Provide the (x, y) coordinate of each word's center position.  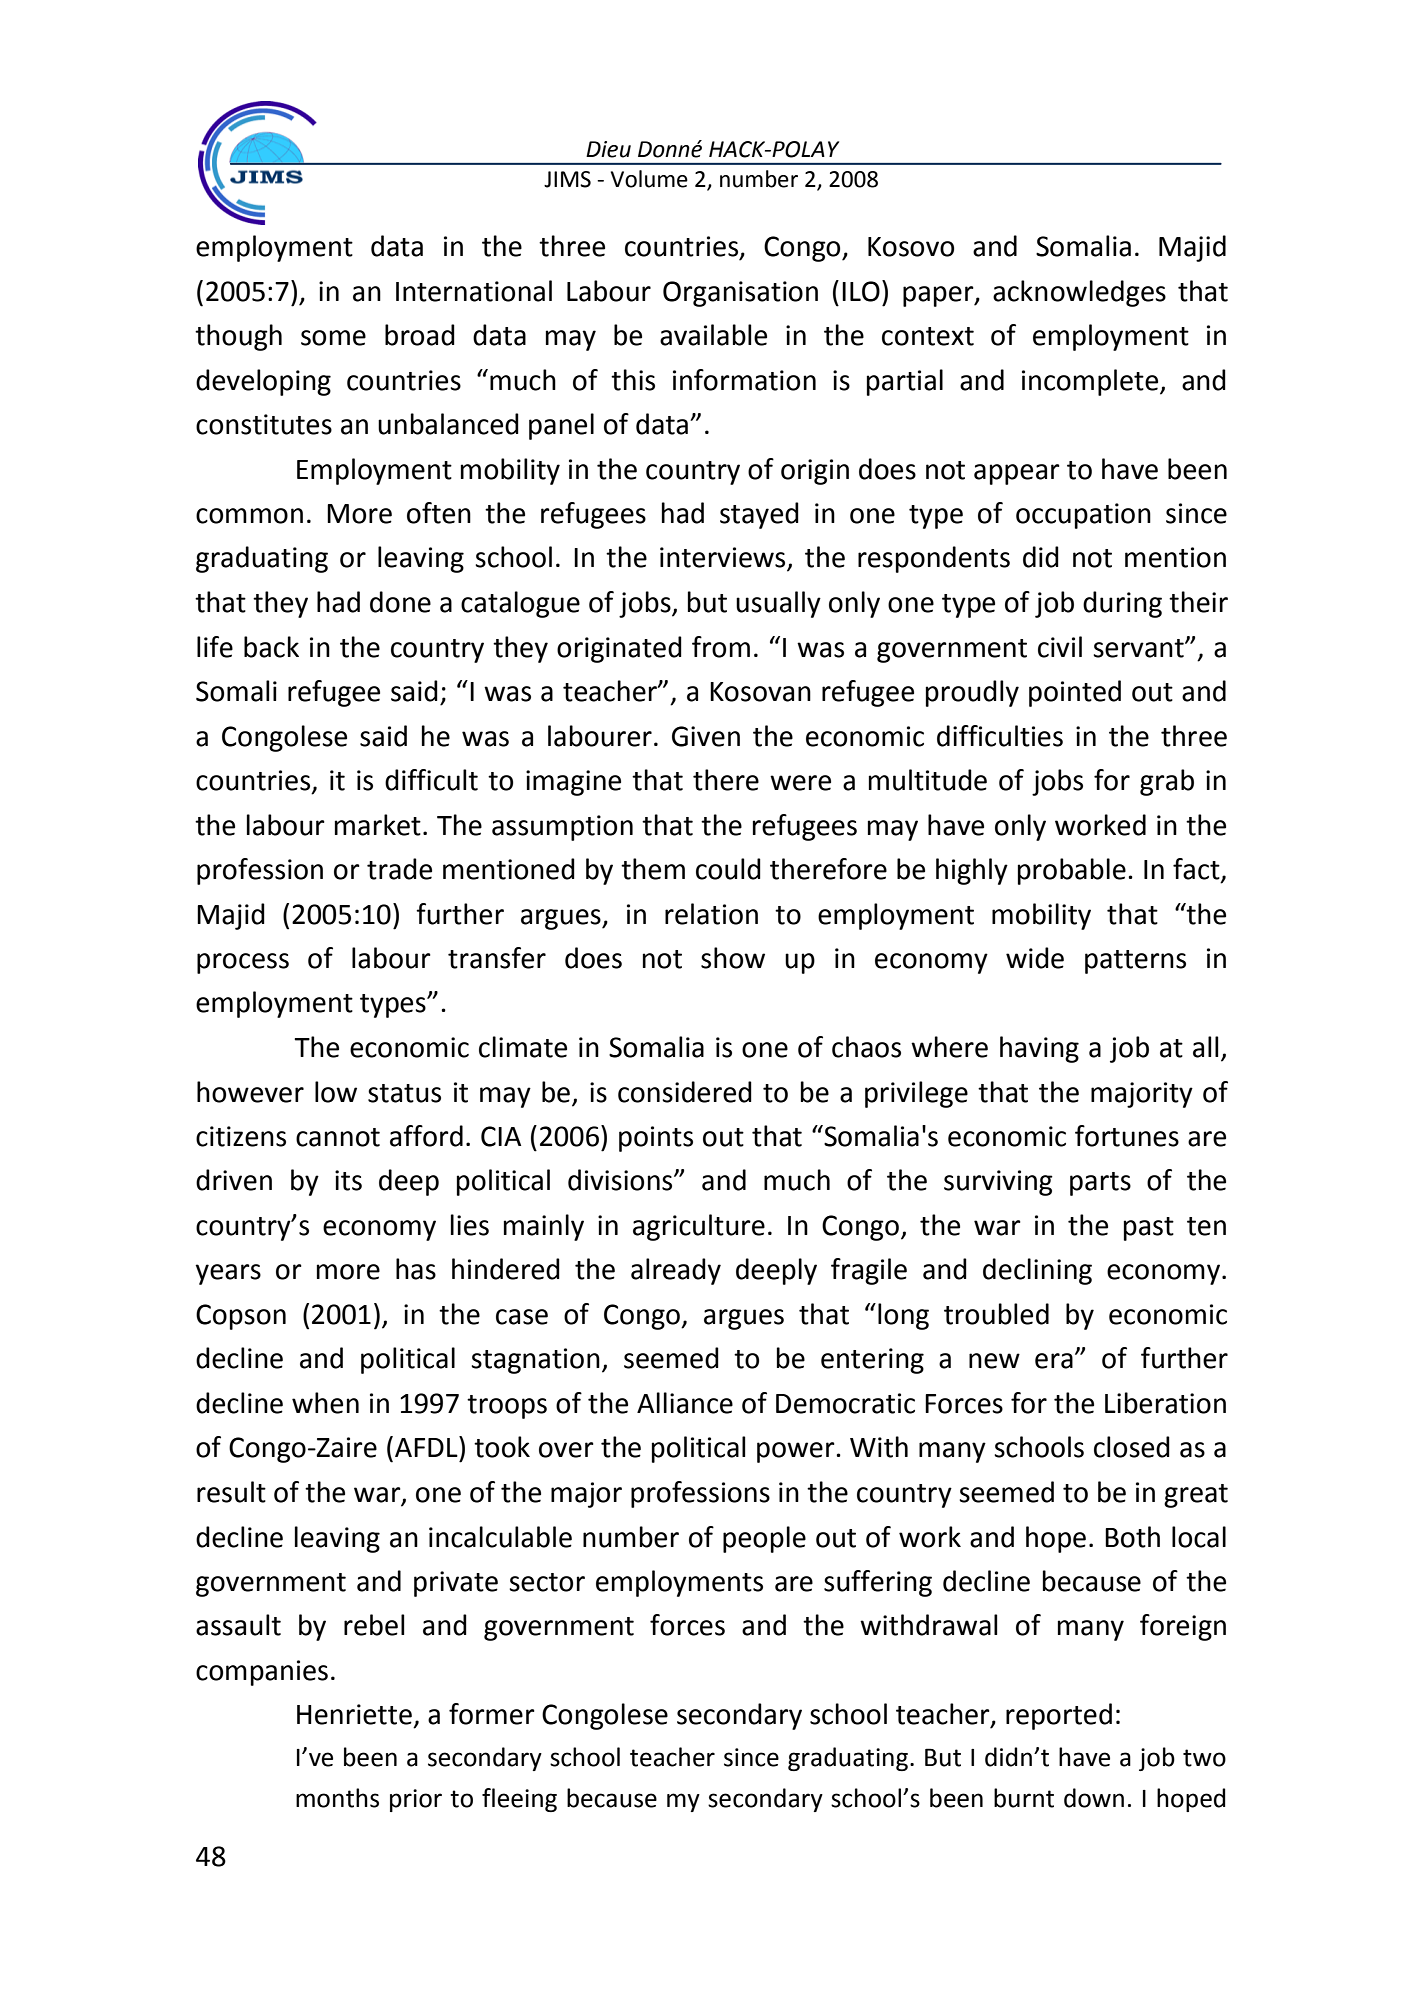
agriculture (699, 1227)
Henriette (354, 1714)
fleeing (519, 1800)
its (348, 1180)
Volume (649, 179)
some (333, 338)
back (271, 647)
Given (706, 736)
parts (1100, 1184)
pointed (1075, 693)
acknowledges (1079, 293)
